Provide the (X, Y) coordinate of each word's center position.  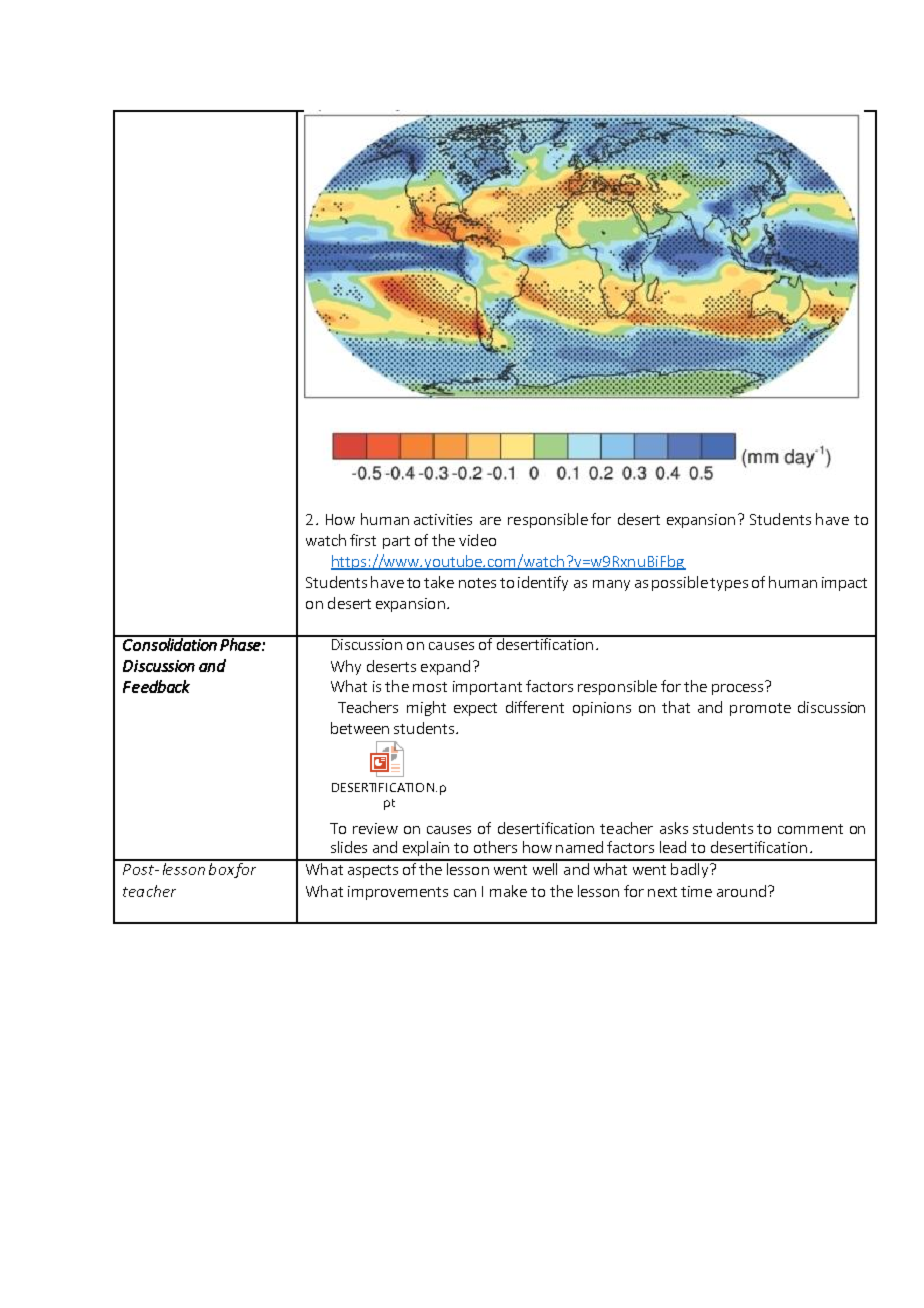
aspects (373, 871)
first (363, 540)
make (508, 891)
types (729, 584)
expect (475, 709)
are (490, 521)
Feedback (156, 686)
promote (760, 709)
